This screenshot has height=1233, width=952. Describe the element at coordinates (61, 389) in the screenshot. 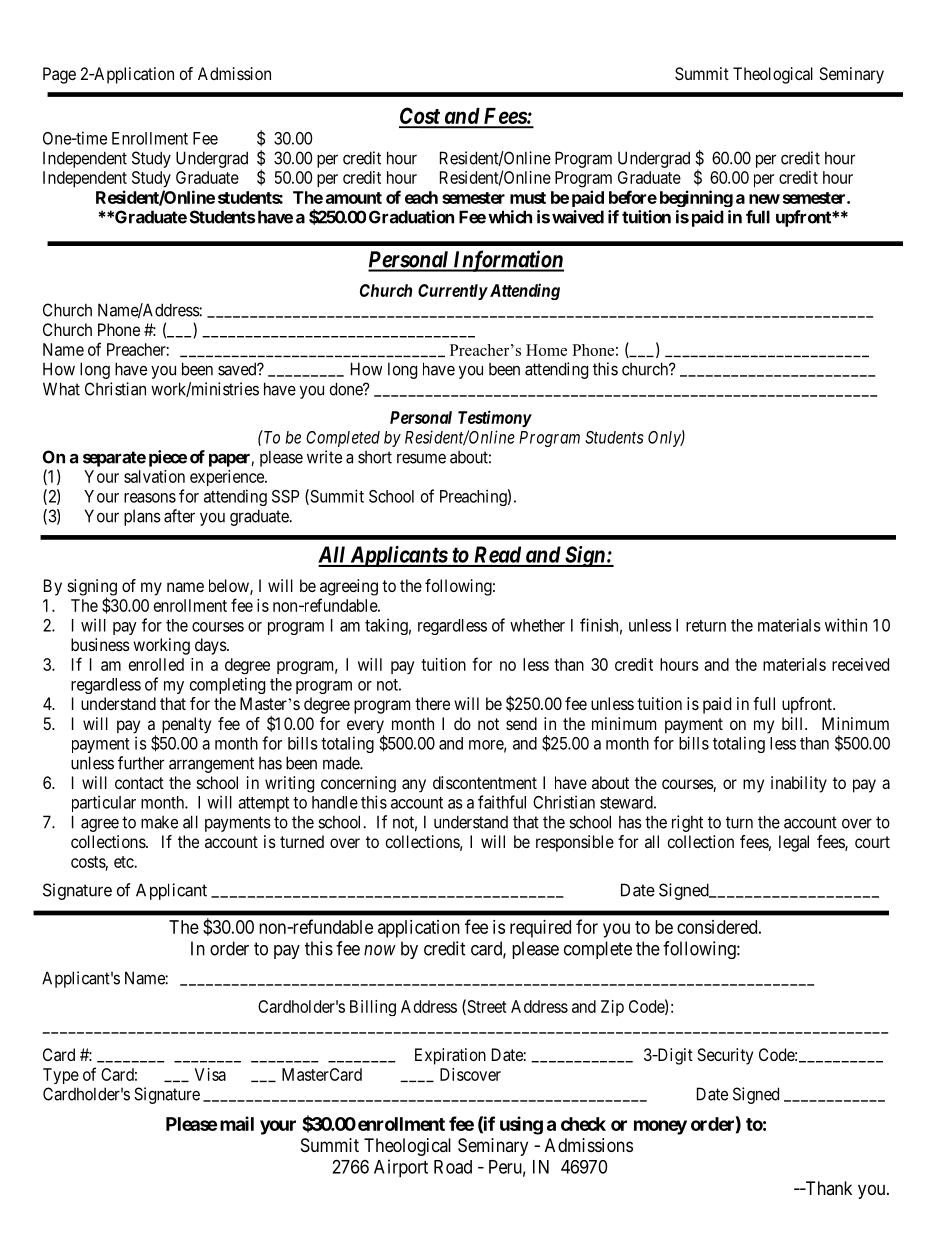

I see `What` at that location.
